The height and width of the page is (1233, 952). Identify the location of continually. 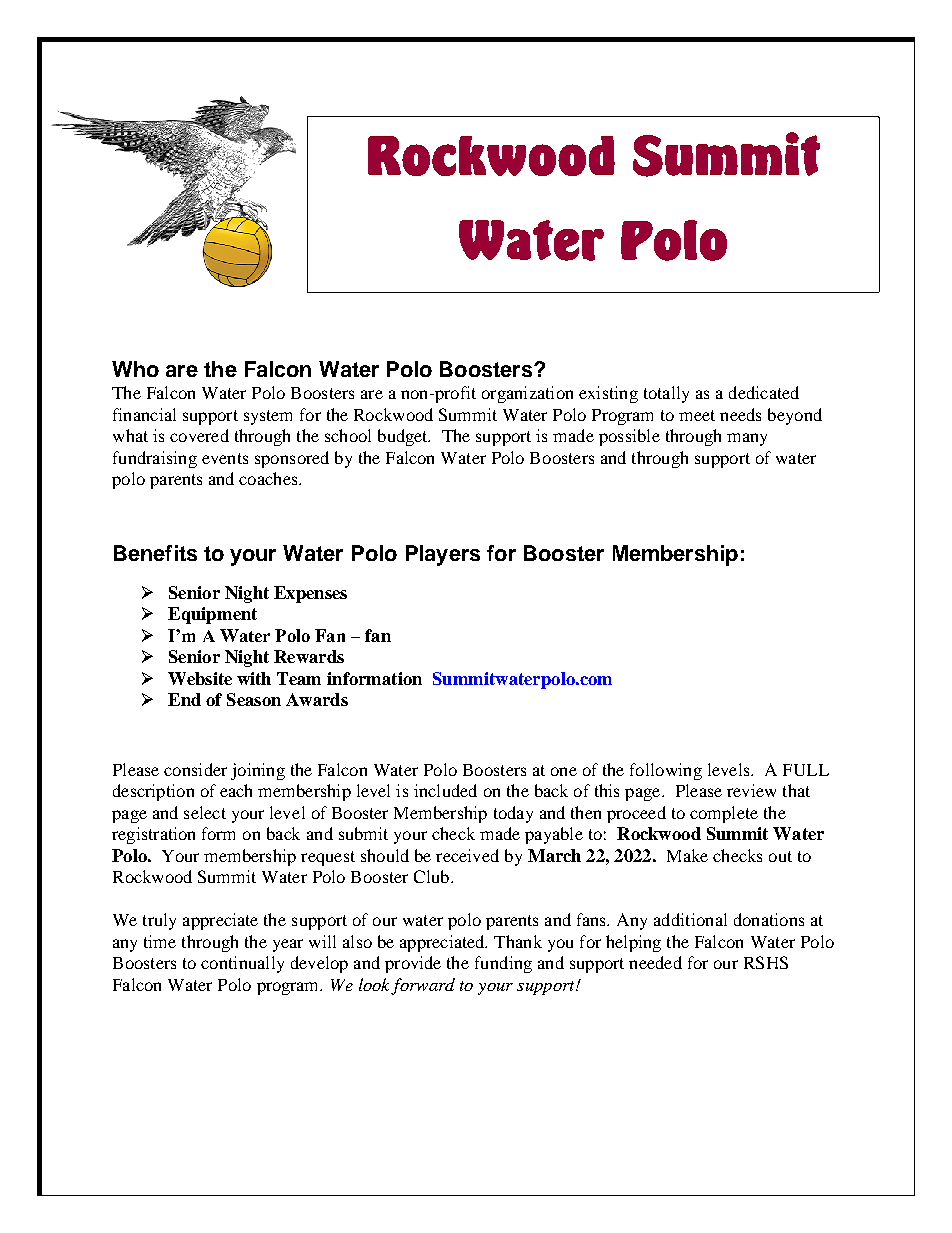
(242, 964).
